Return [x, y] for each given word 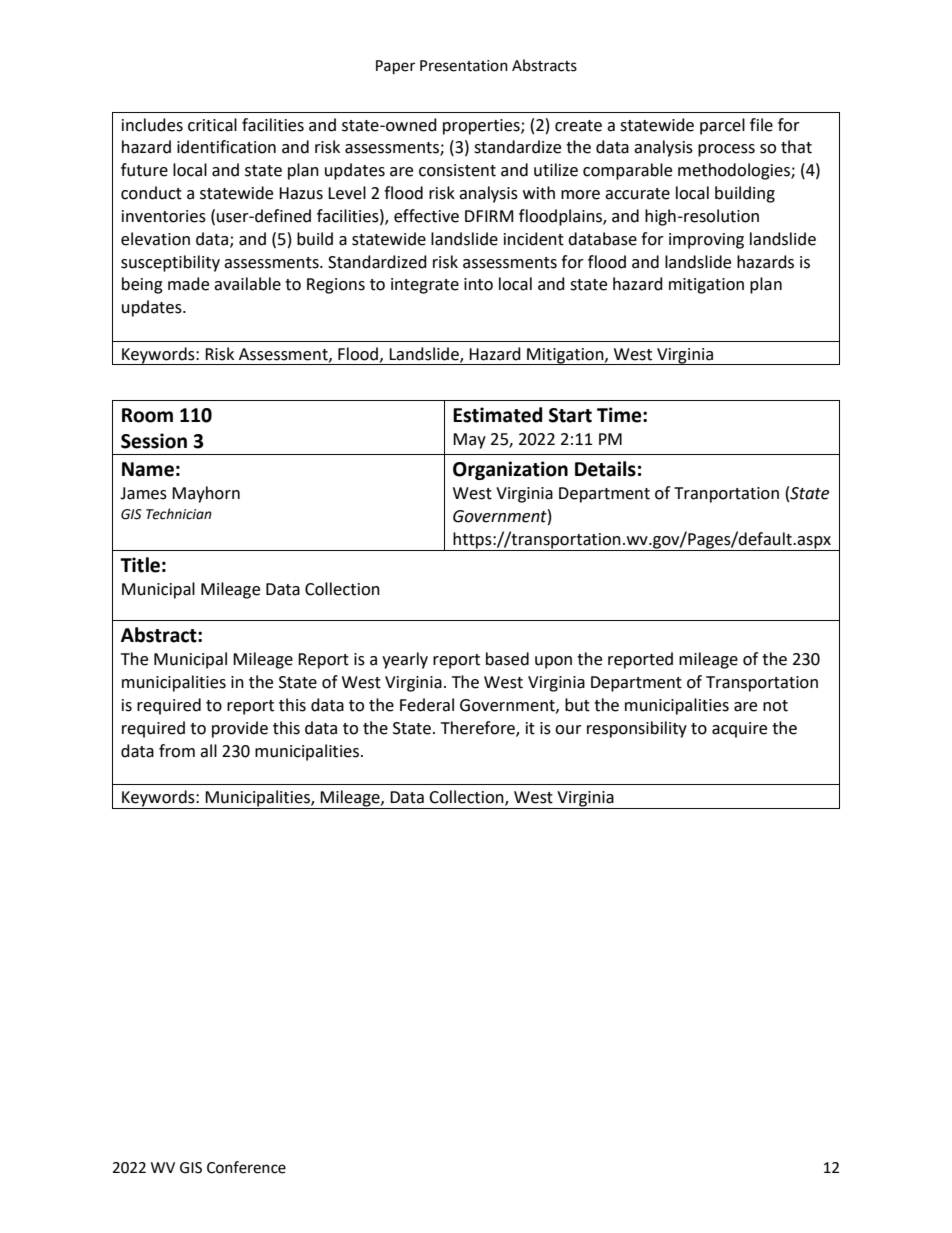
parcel [722, 126]
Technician [179, 514]
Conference [246, 1167]
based [507, 659]
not [775, 706]
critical [212, 125]
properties [482, 127]
